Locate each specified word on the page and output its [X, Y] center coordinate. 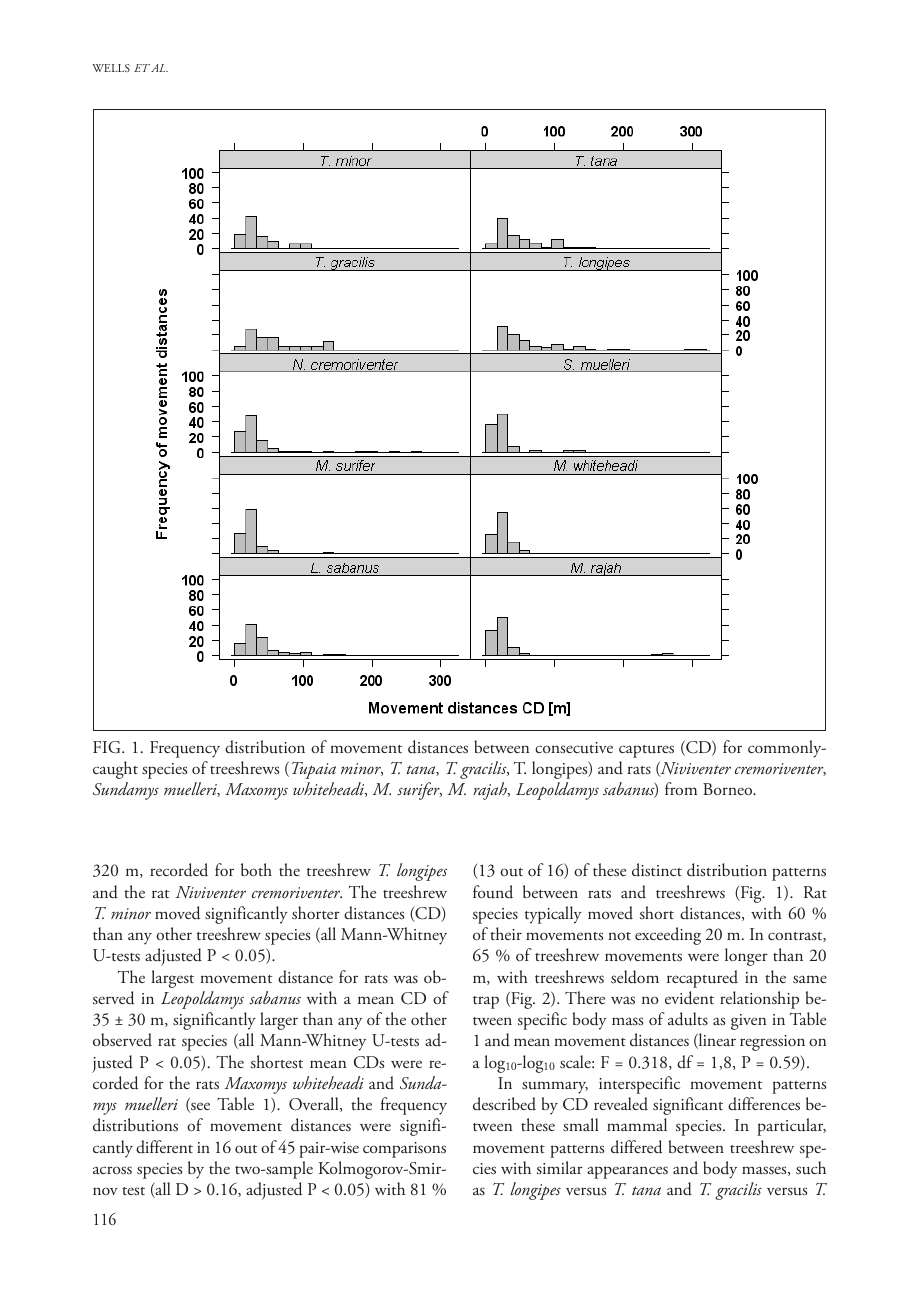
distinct [657, 870]
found [493, 892]
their [506, 933]
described [504, 1104]
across [112, 1170]
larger [279, 1021]
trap [486, 1002]
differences [764, 1104]
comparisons [404, 1150]
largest [172, 979]
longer [746, 957]
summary [555, 1087]
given [748, 1022]
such [811, 1168]
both [256, 869]
